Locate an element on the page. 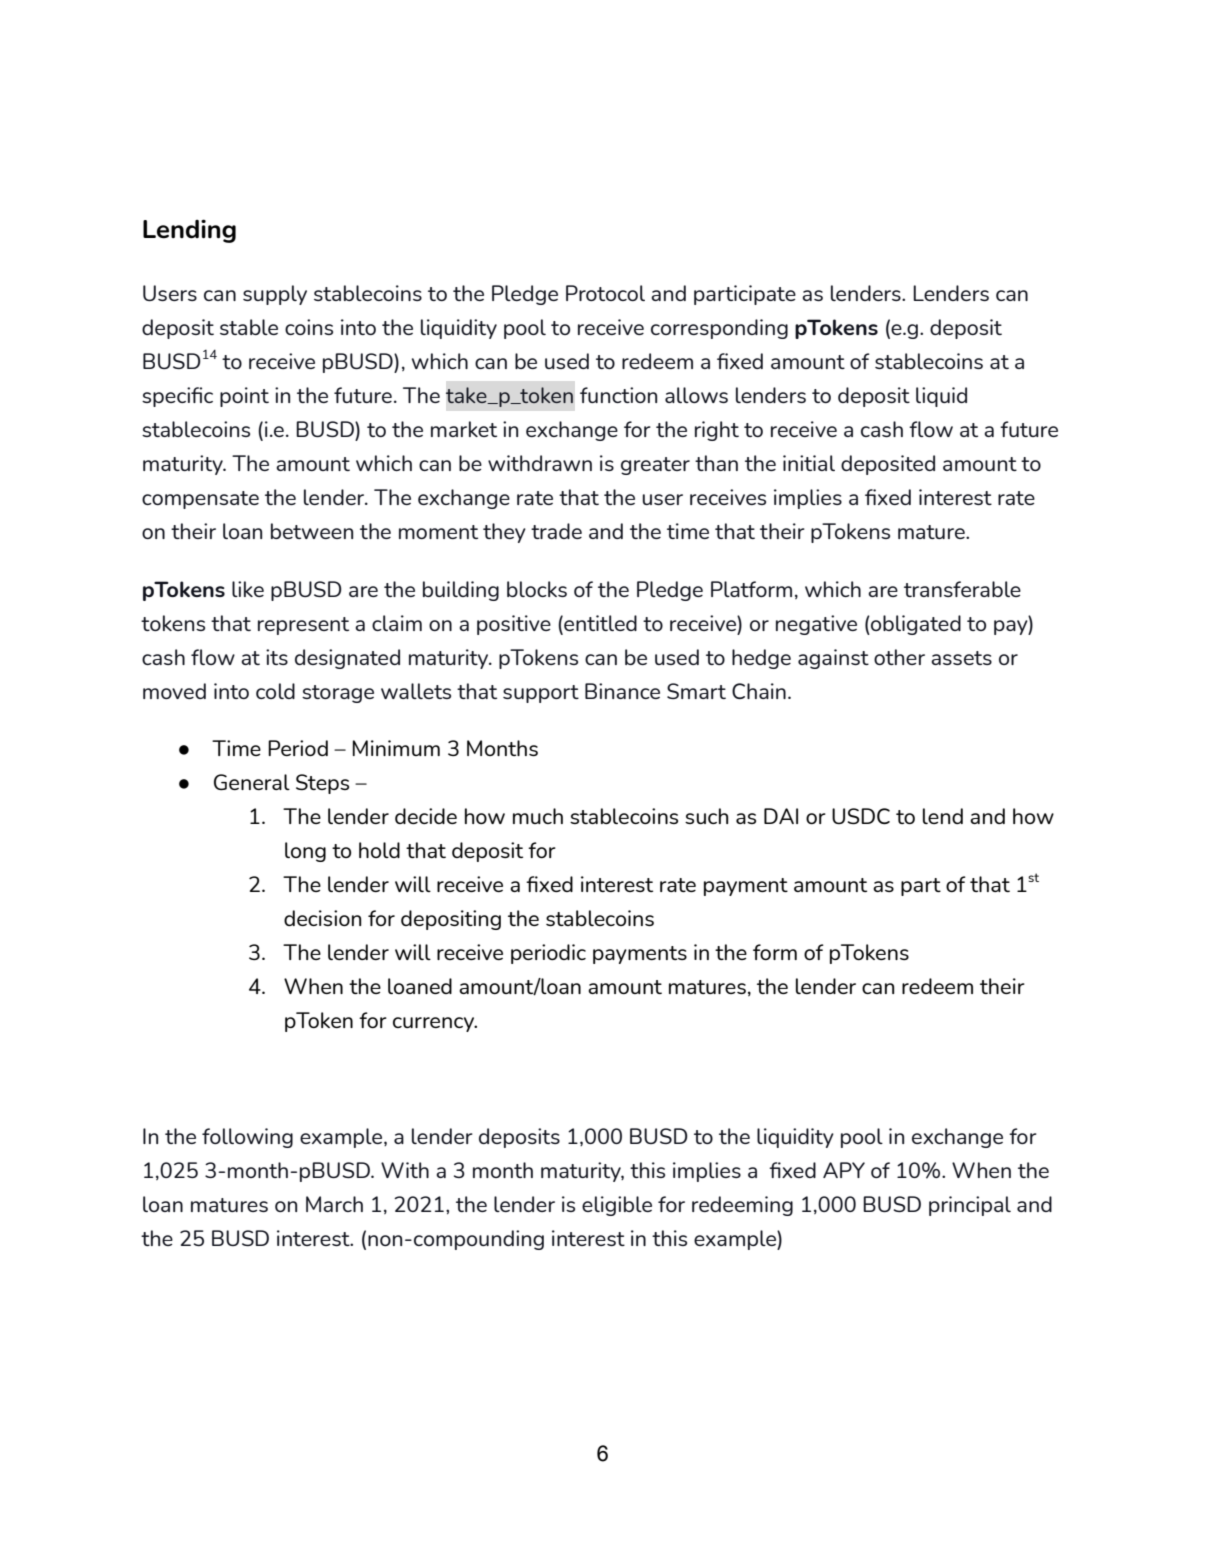 The height and width of the image is (1561, 1206). obligated is located at coordinates (915, 625).
